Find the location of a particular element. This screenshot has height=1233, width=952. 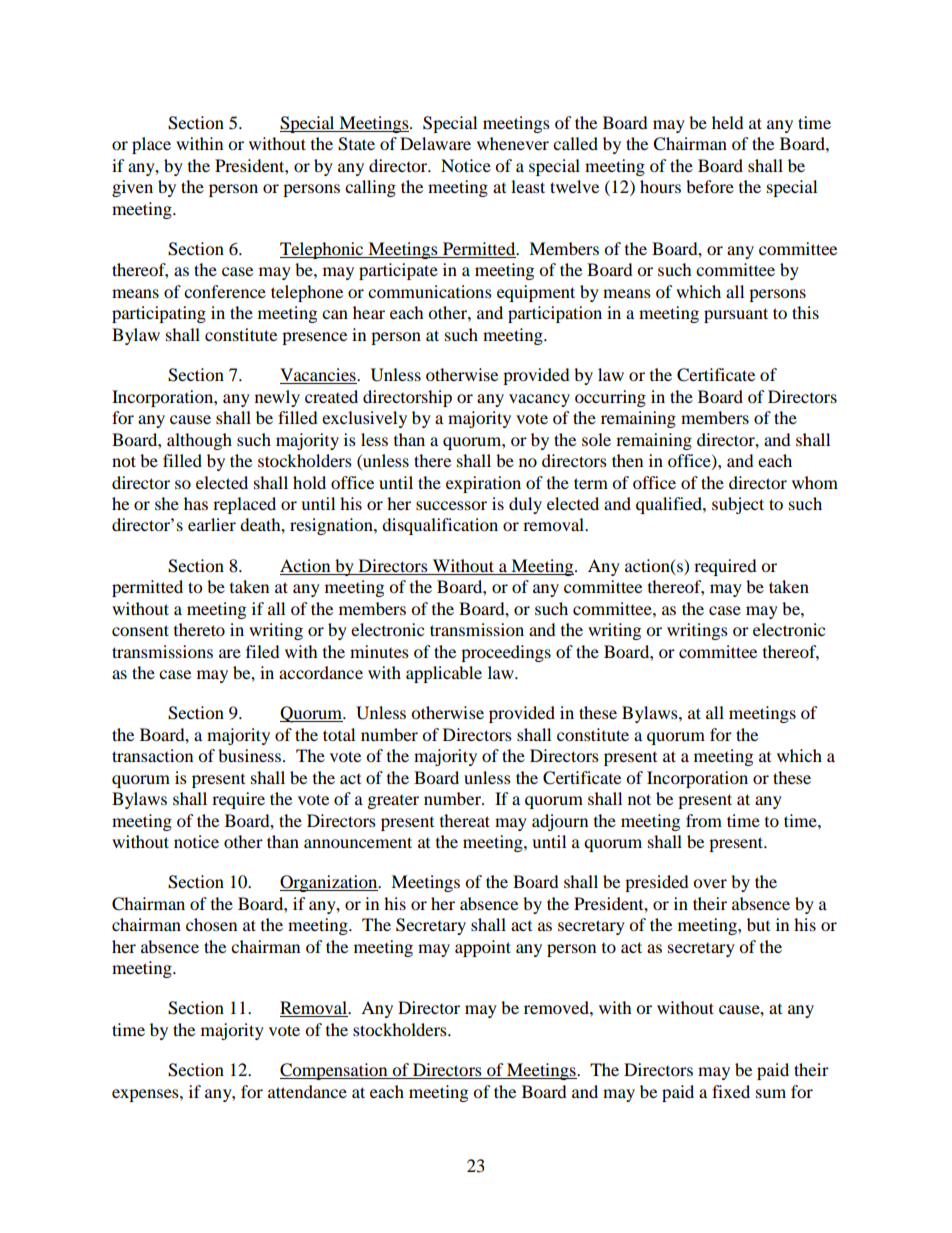

from is located at coordinates (704, 820).
